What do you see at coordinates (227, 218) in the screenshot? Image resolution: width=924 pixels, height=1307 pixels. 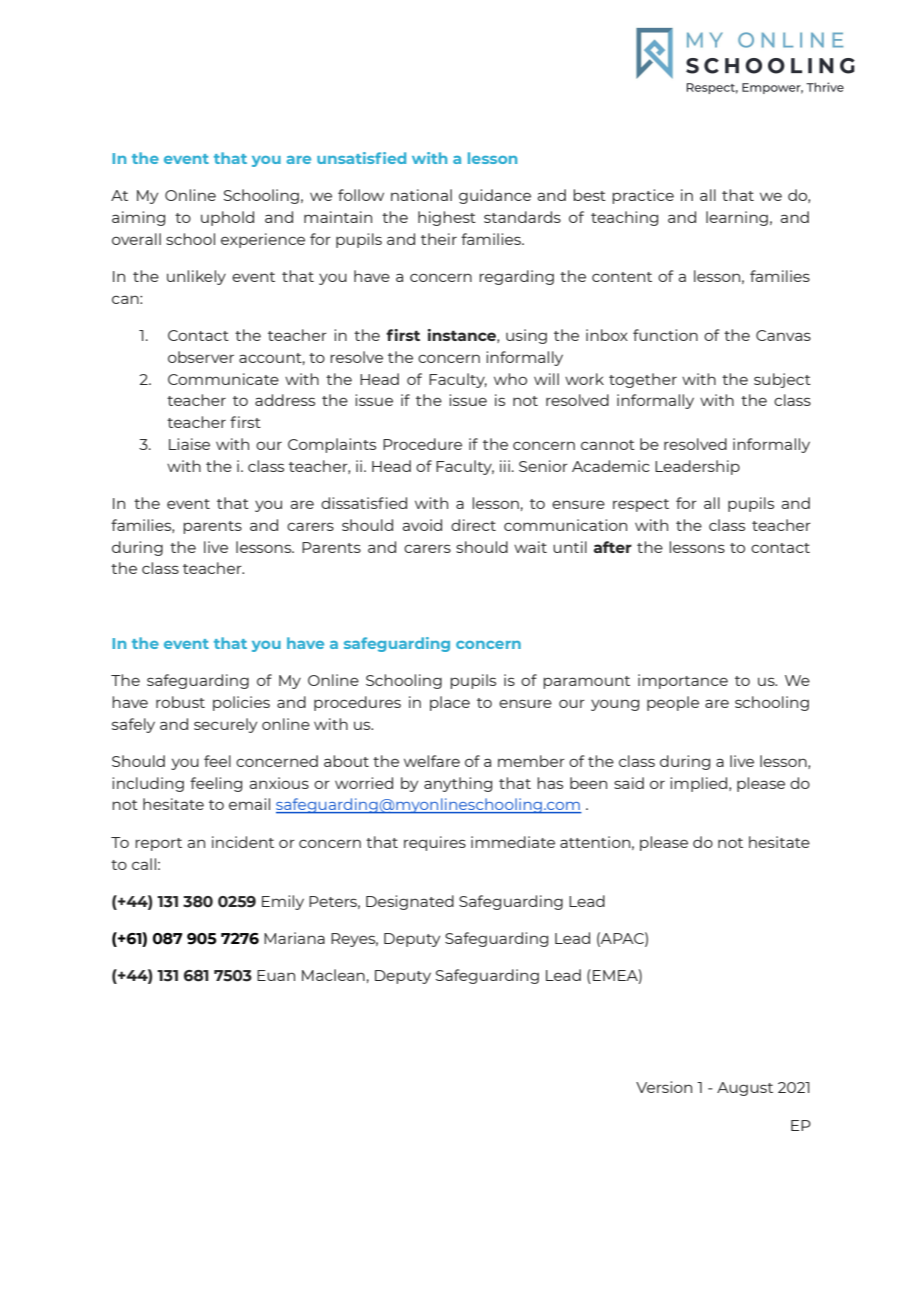 I see `uphold` at bounding box center [227, 218].
